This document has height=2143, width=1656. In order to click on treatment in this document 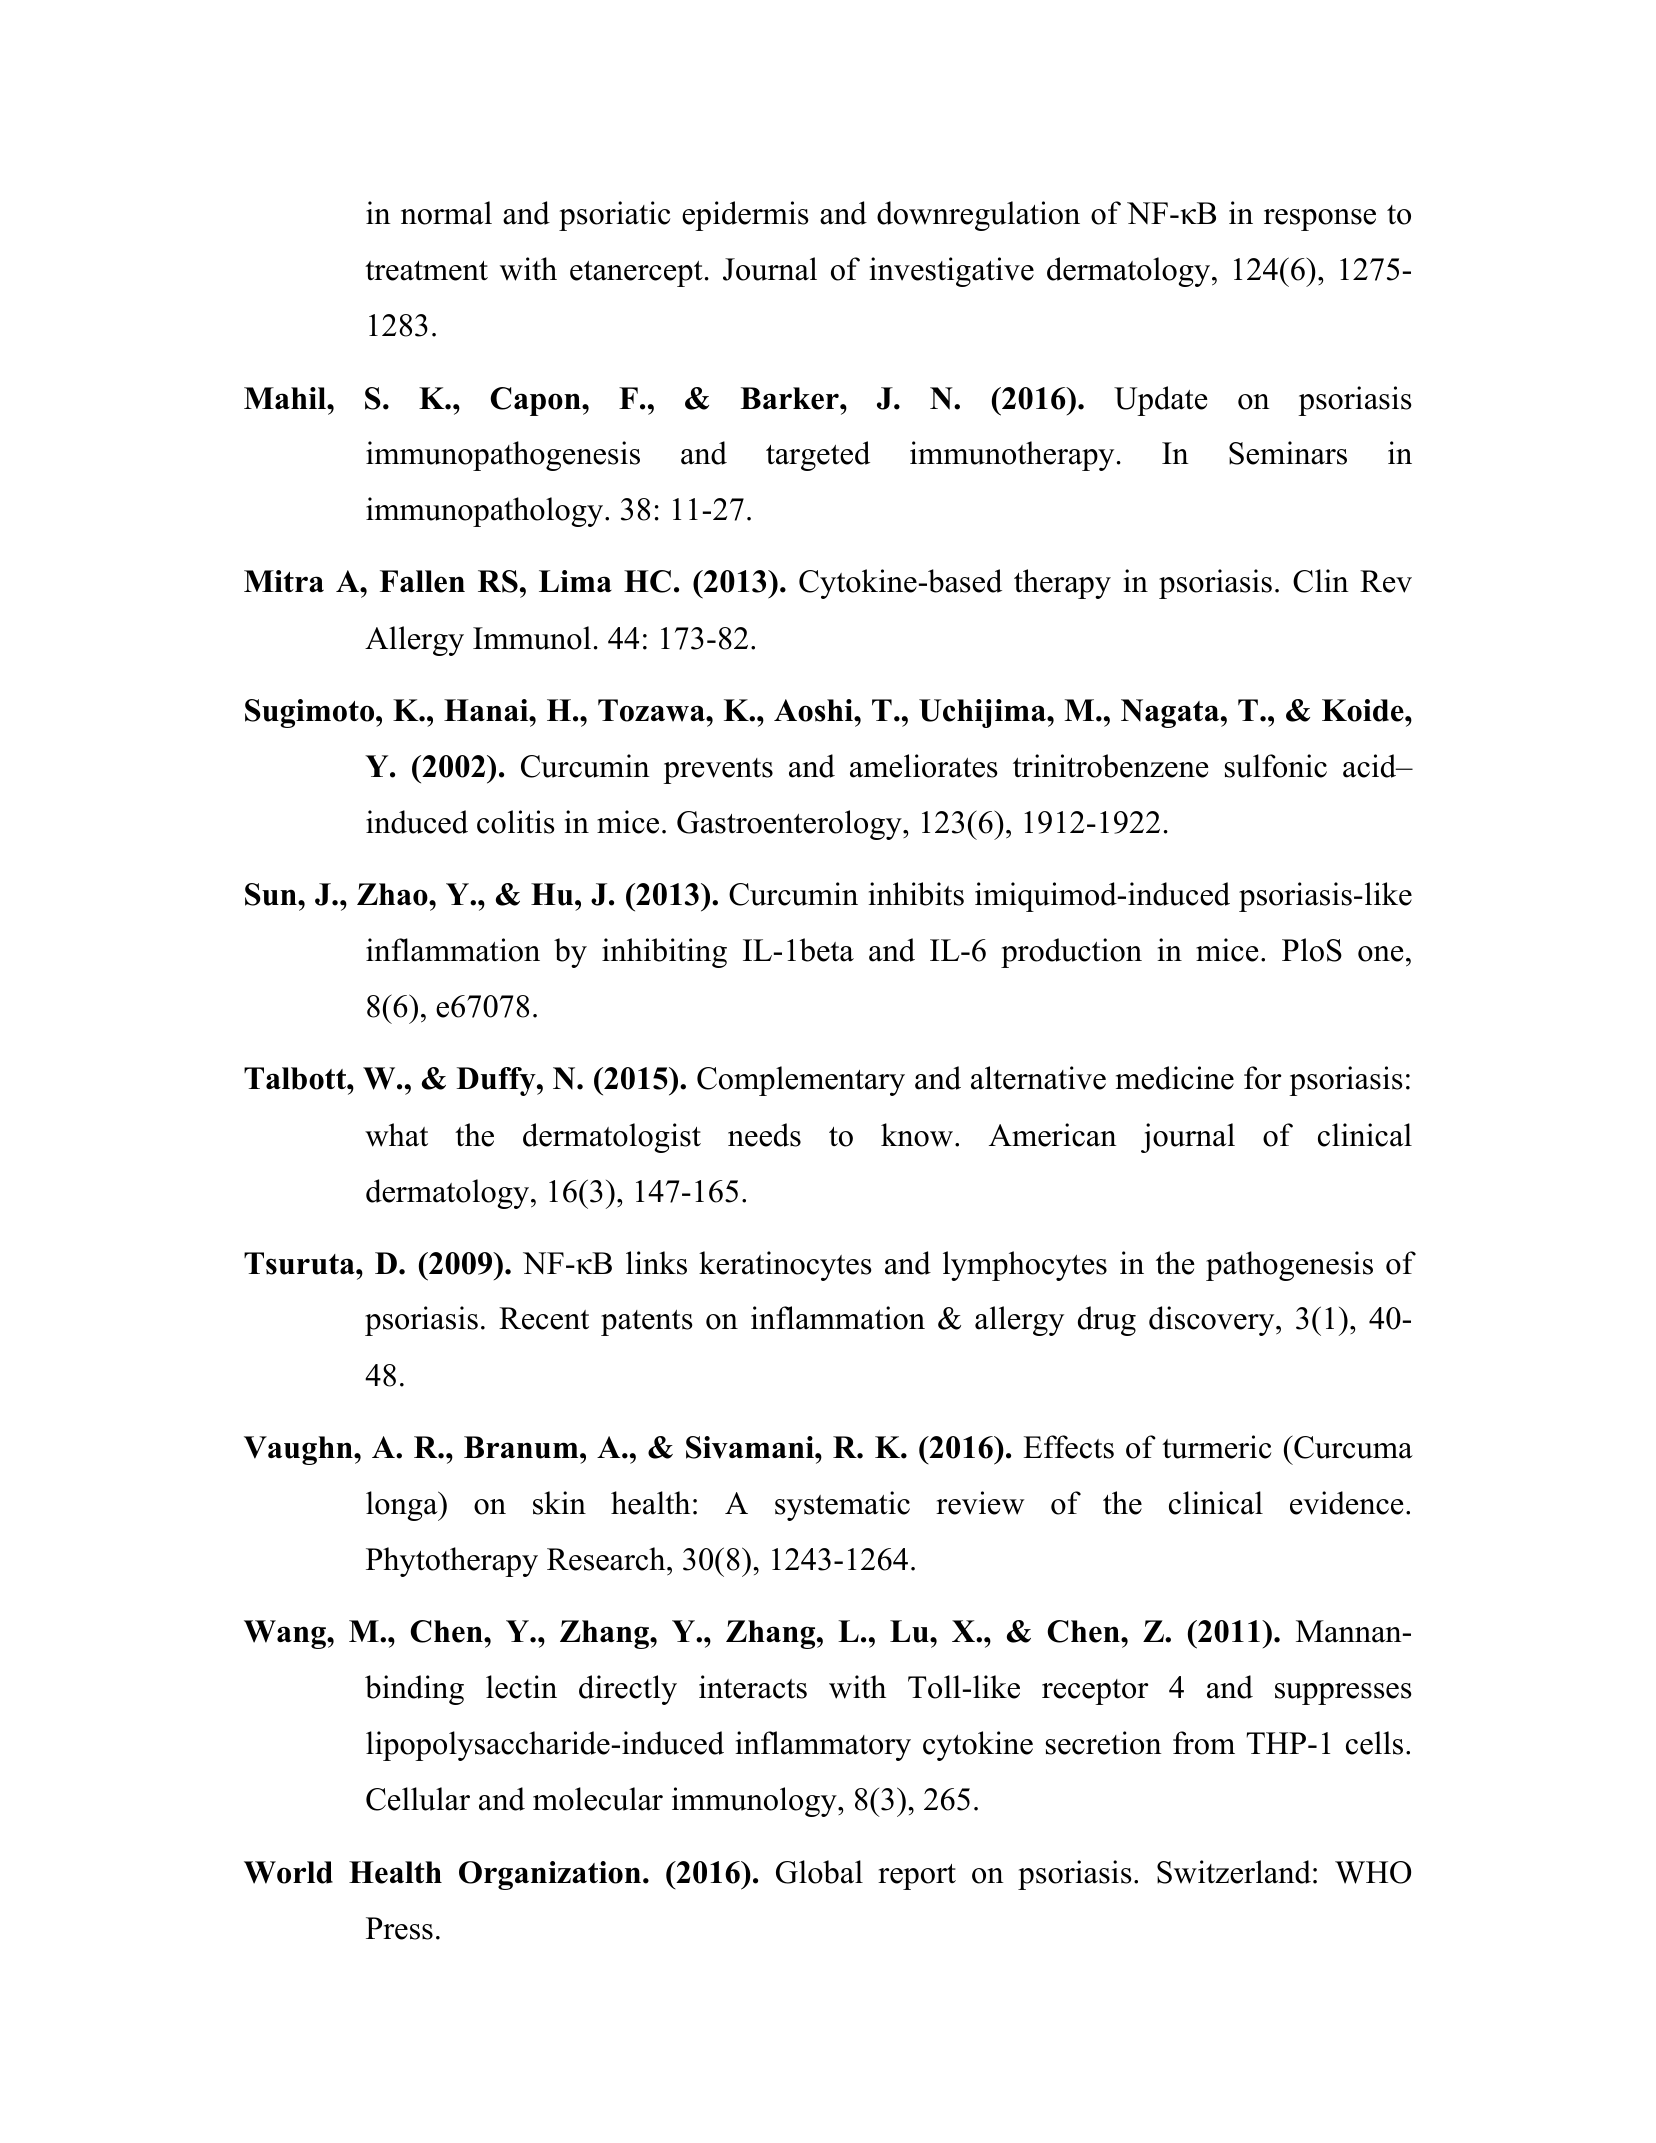, I will do `click(426, 271)`.
